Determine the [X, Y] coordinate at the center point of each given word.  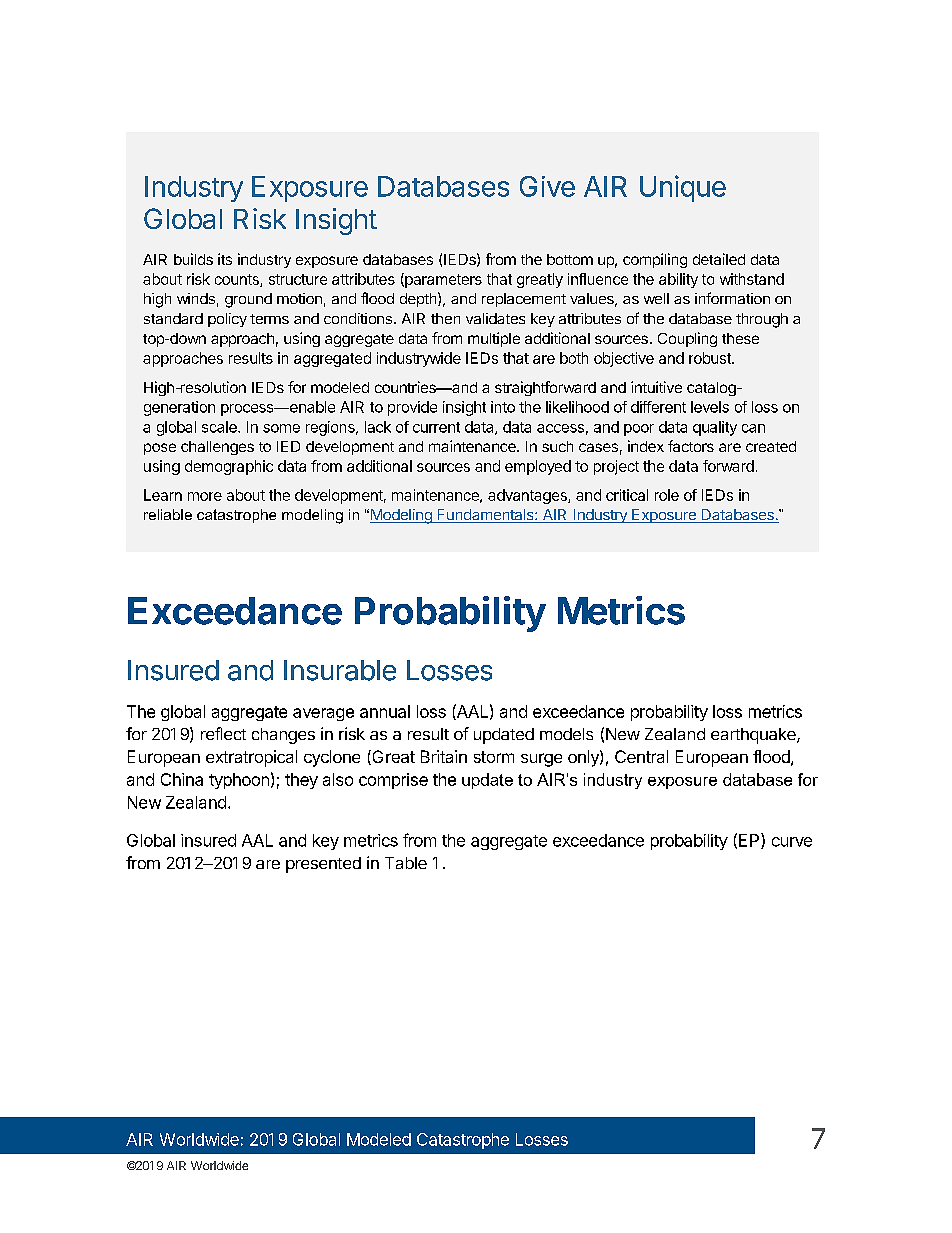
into [503, 407]
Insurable [340, 670]
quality [715, 428]
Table [406, 863]
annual [385, 711]
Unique [683, 188]
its [225, 259]
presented [323, 865]
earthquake [754, 736]
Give [547, 186]
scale [220, 427]
